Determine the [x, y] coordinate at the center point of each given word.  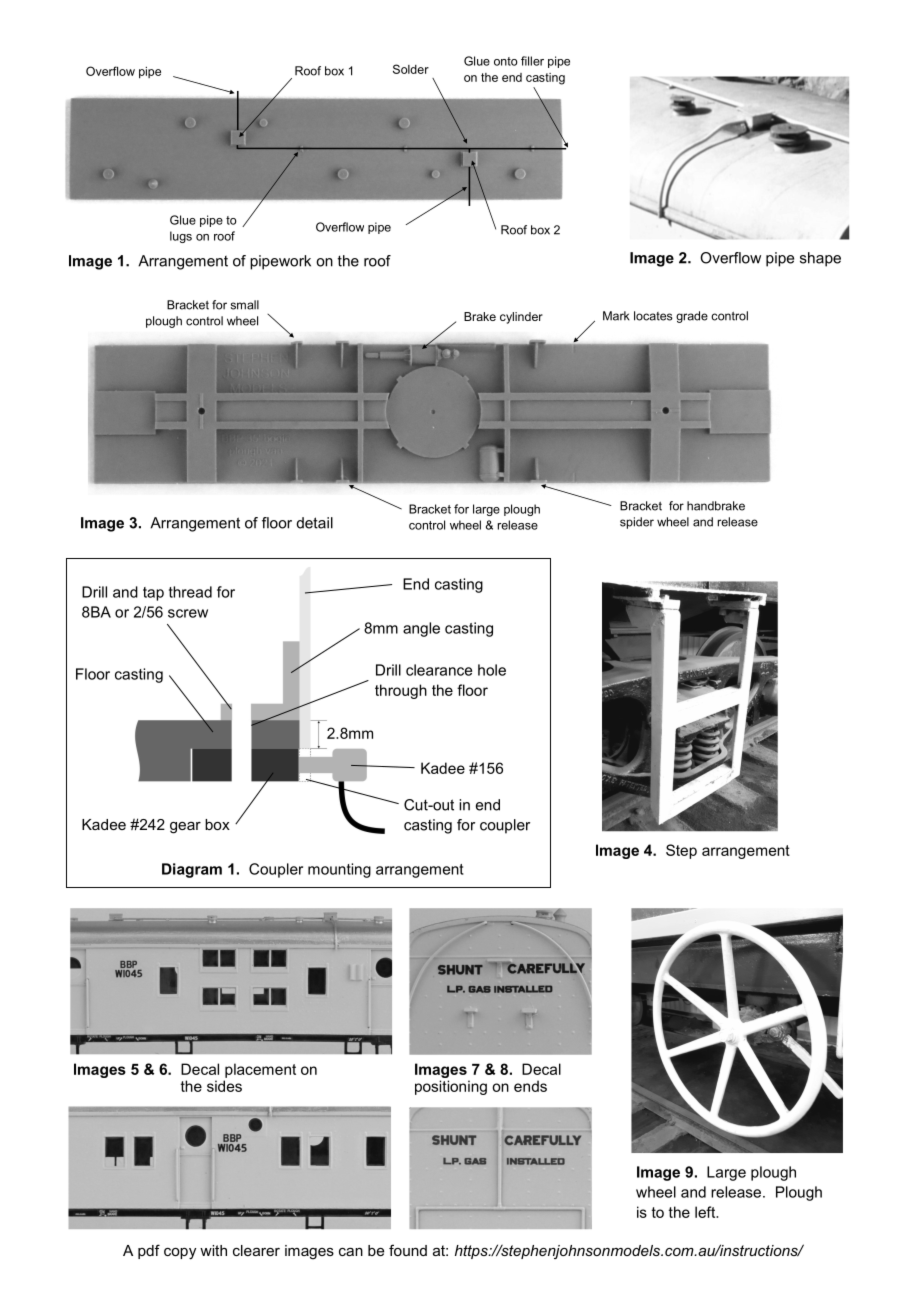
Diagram [192, 870]
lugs [181, 237]
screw [188, 613]
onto [506, 61]
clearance [439, 670]
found [408, 1250]
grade [692, 317]
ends [530, 1086]
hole [492, 670]
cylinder [521, 318]
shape [820, 259]
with [213, 1250]
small [245, 305]
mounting [339, 870]
